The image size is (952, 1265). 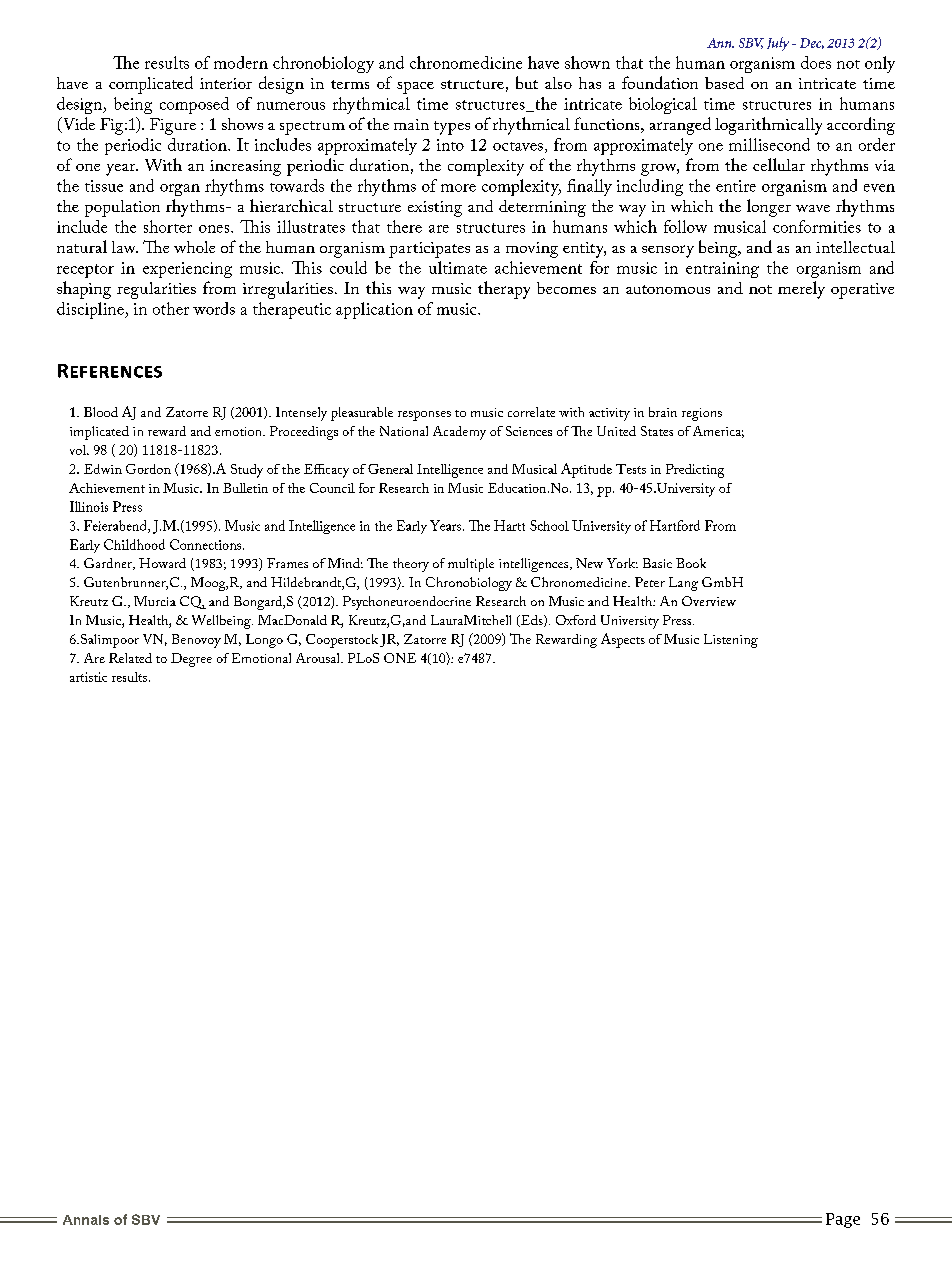 What do you see at coordinates (527, 82) in the page?
I see `but` at bounding box center [527, 82].
